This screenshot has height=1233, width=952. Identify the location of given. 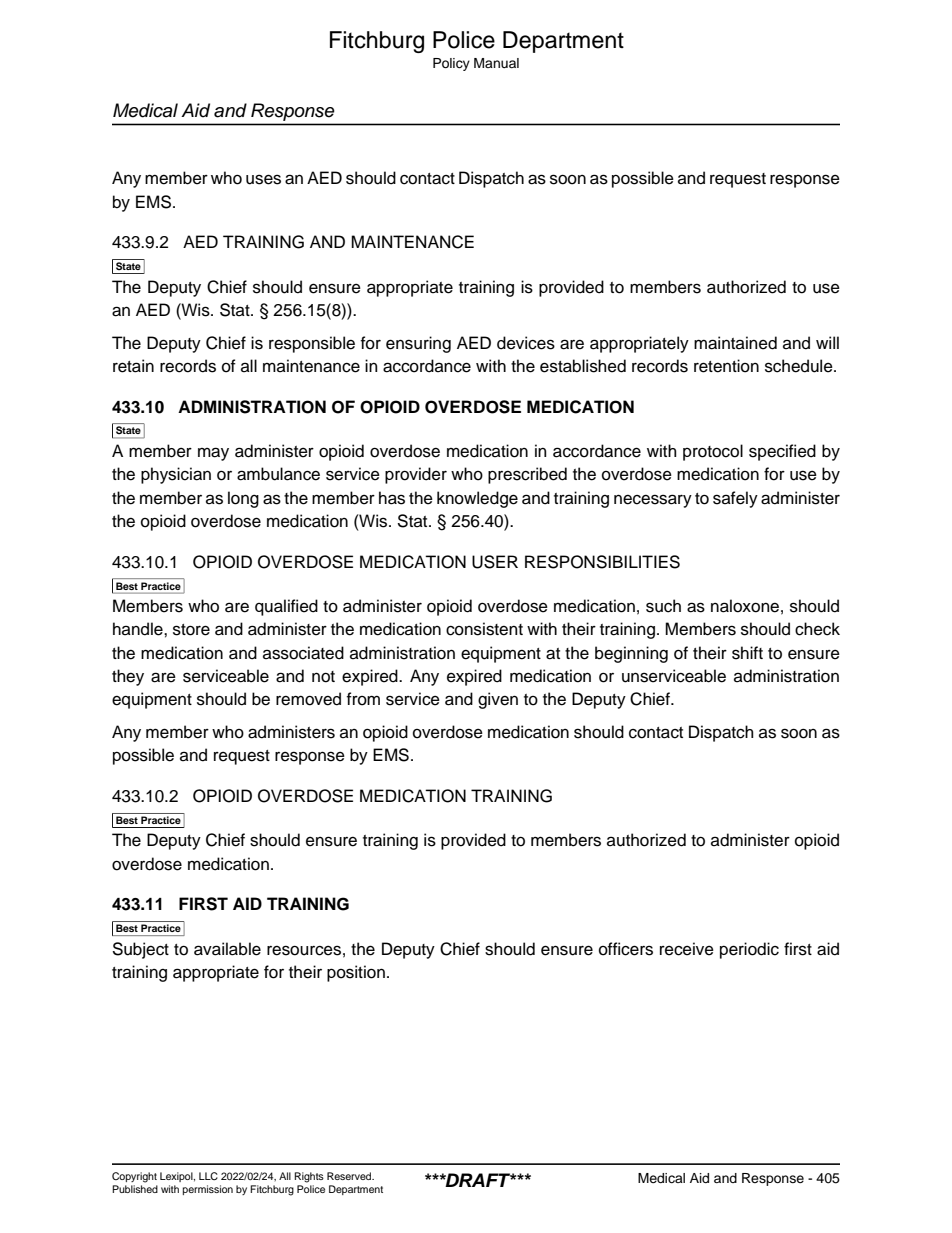
(498, 700).
